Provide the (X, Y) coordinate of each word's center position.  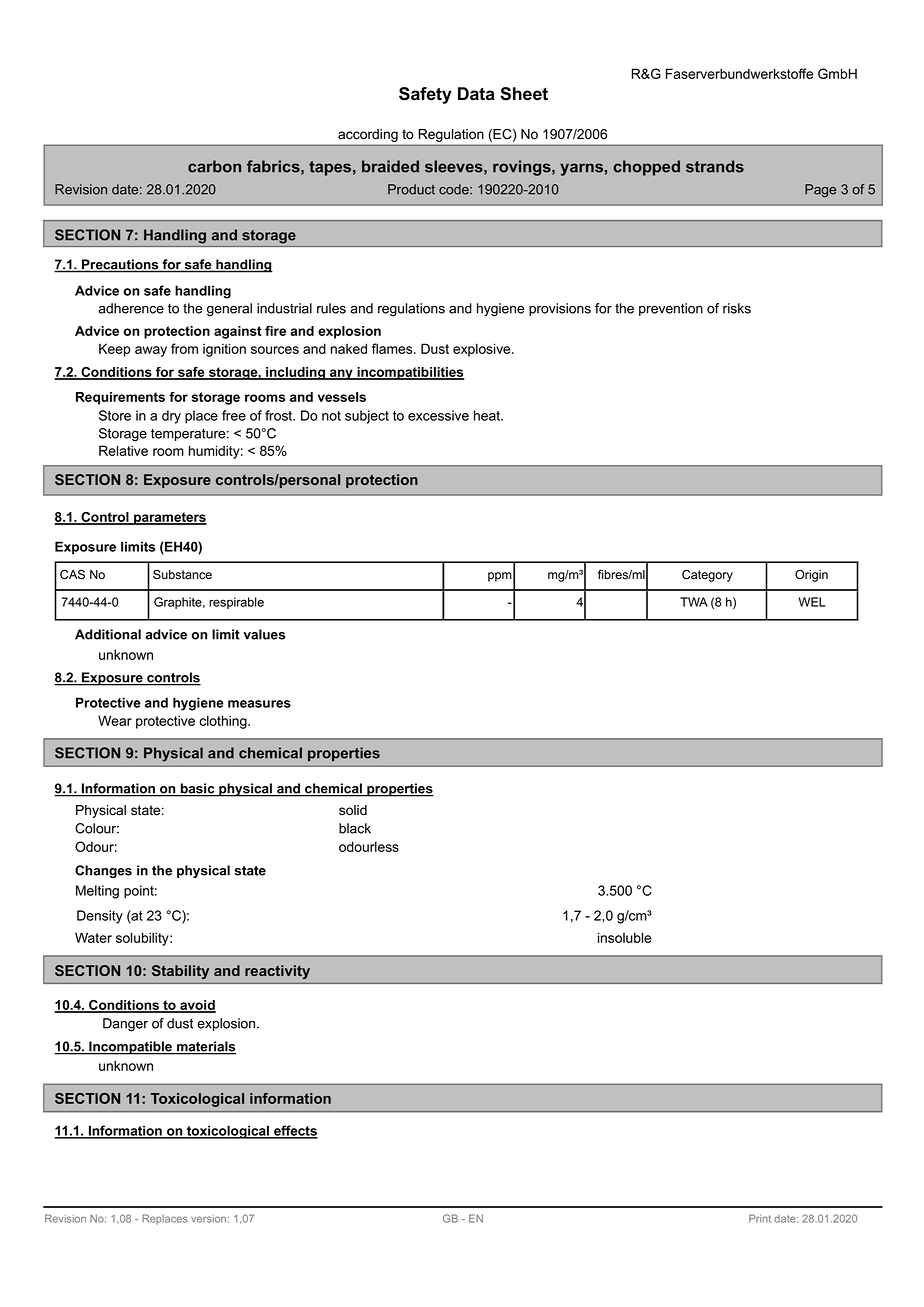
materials (205, 1047)
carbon (214, 166)
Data (476, 94)
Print (760, 1218)
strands (715, 166)
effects (295, 1131)
